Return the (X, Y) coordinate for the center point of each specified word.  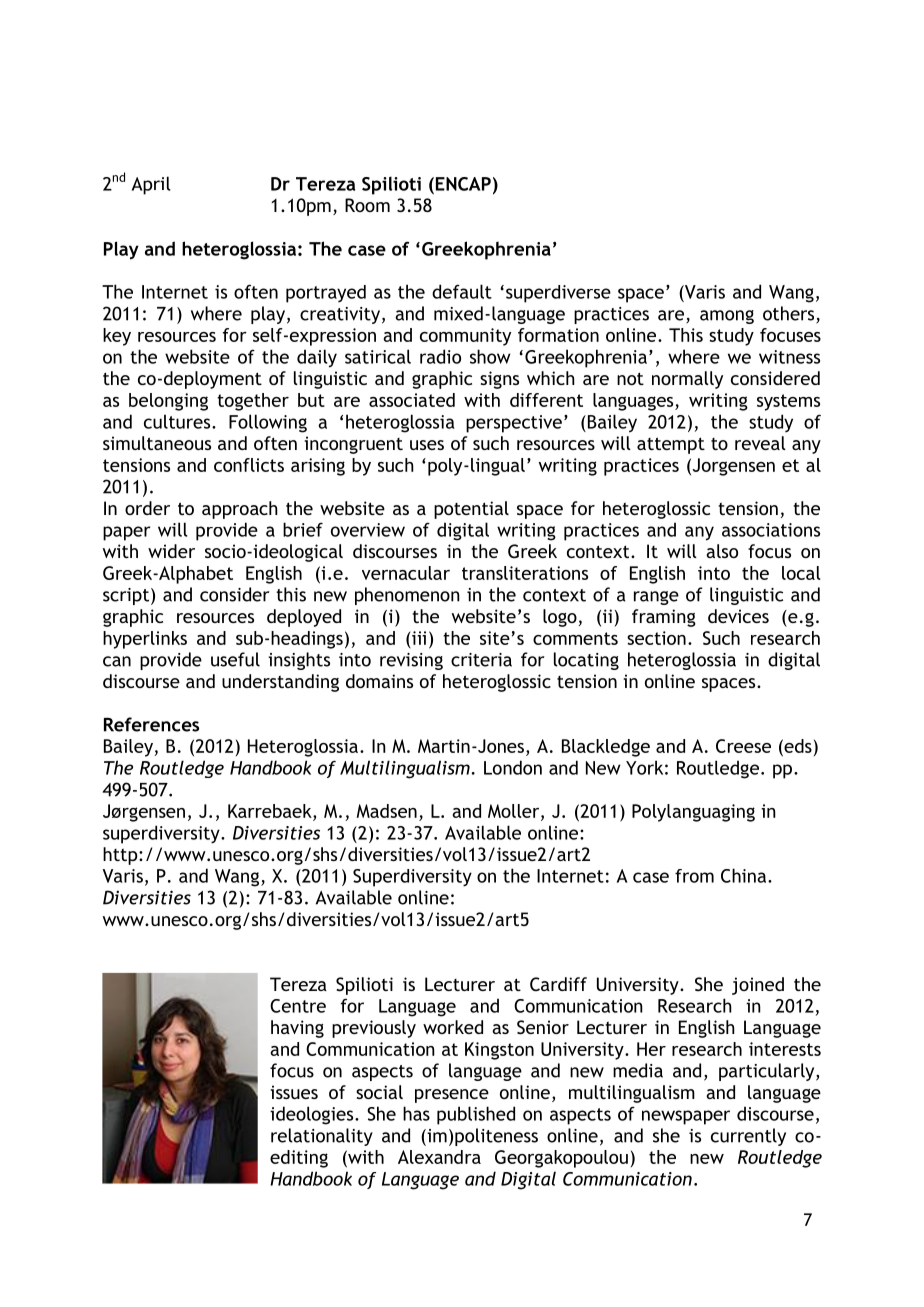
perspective (514, 424)
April (151, 185)
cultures (178, 421)
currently (748, 1137)
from (694, 876)
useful (235, 659)
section (656, 638)
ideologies (313, 1115)
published (476, 1115)
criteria (481, 660)
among (727, 317)
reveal (760, 443)
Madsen (387, 811)
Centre (298, 1006)
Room (367, 205)
